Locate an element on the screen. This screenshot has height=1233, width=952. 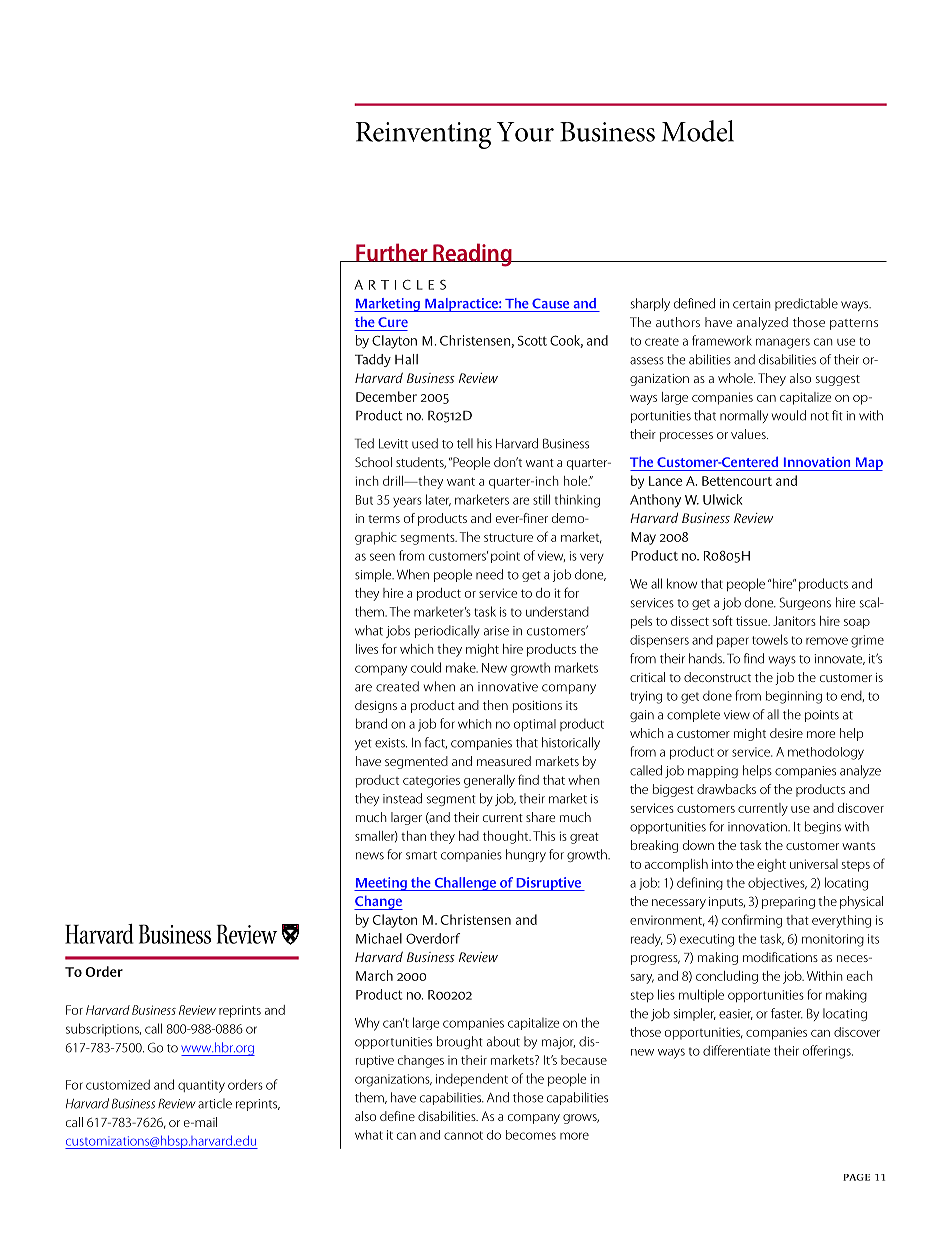
quantity is located at coordinates (201, 1086).
